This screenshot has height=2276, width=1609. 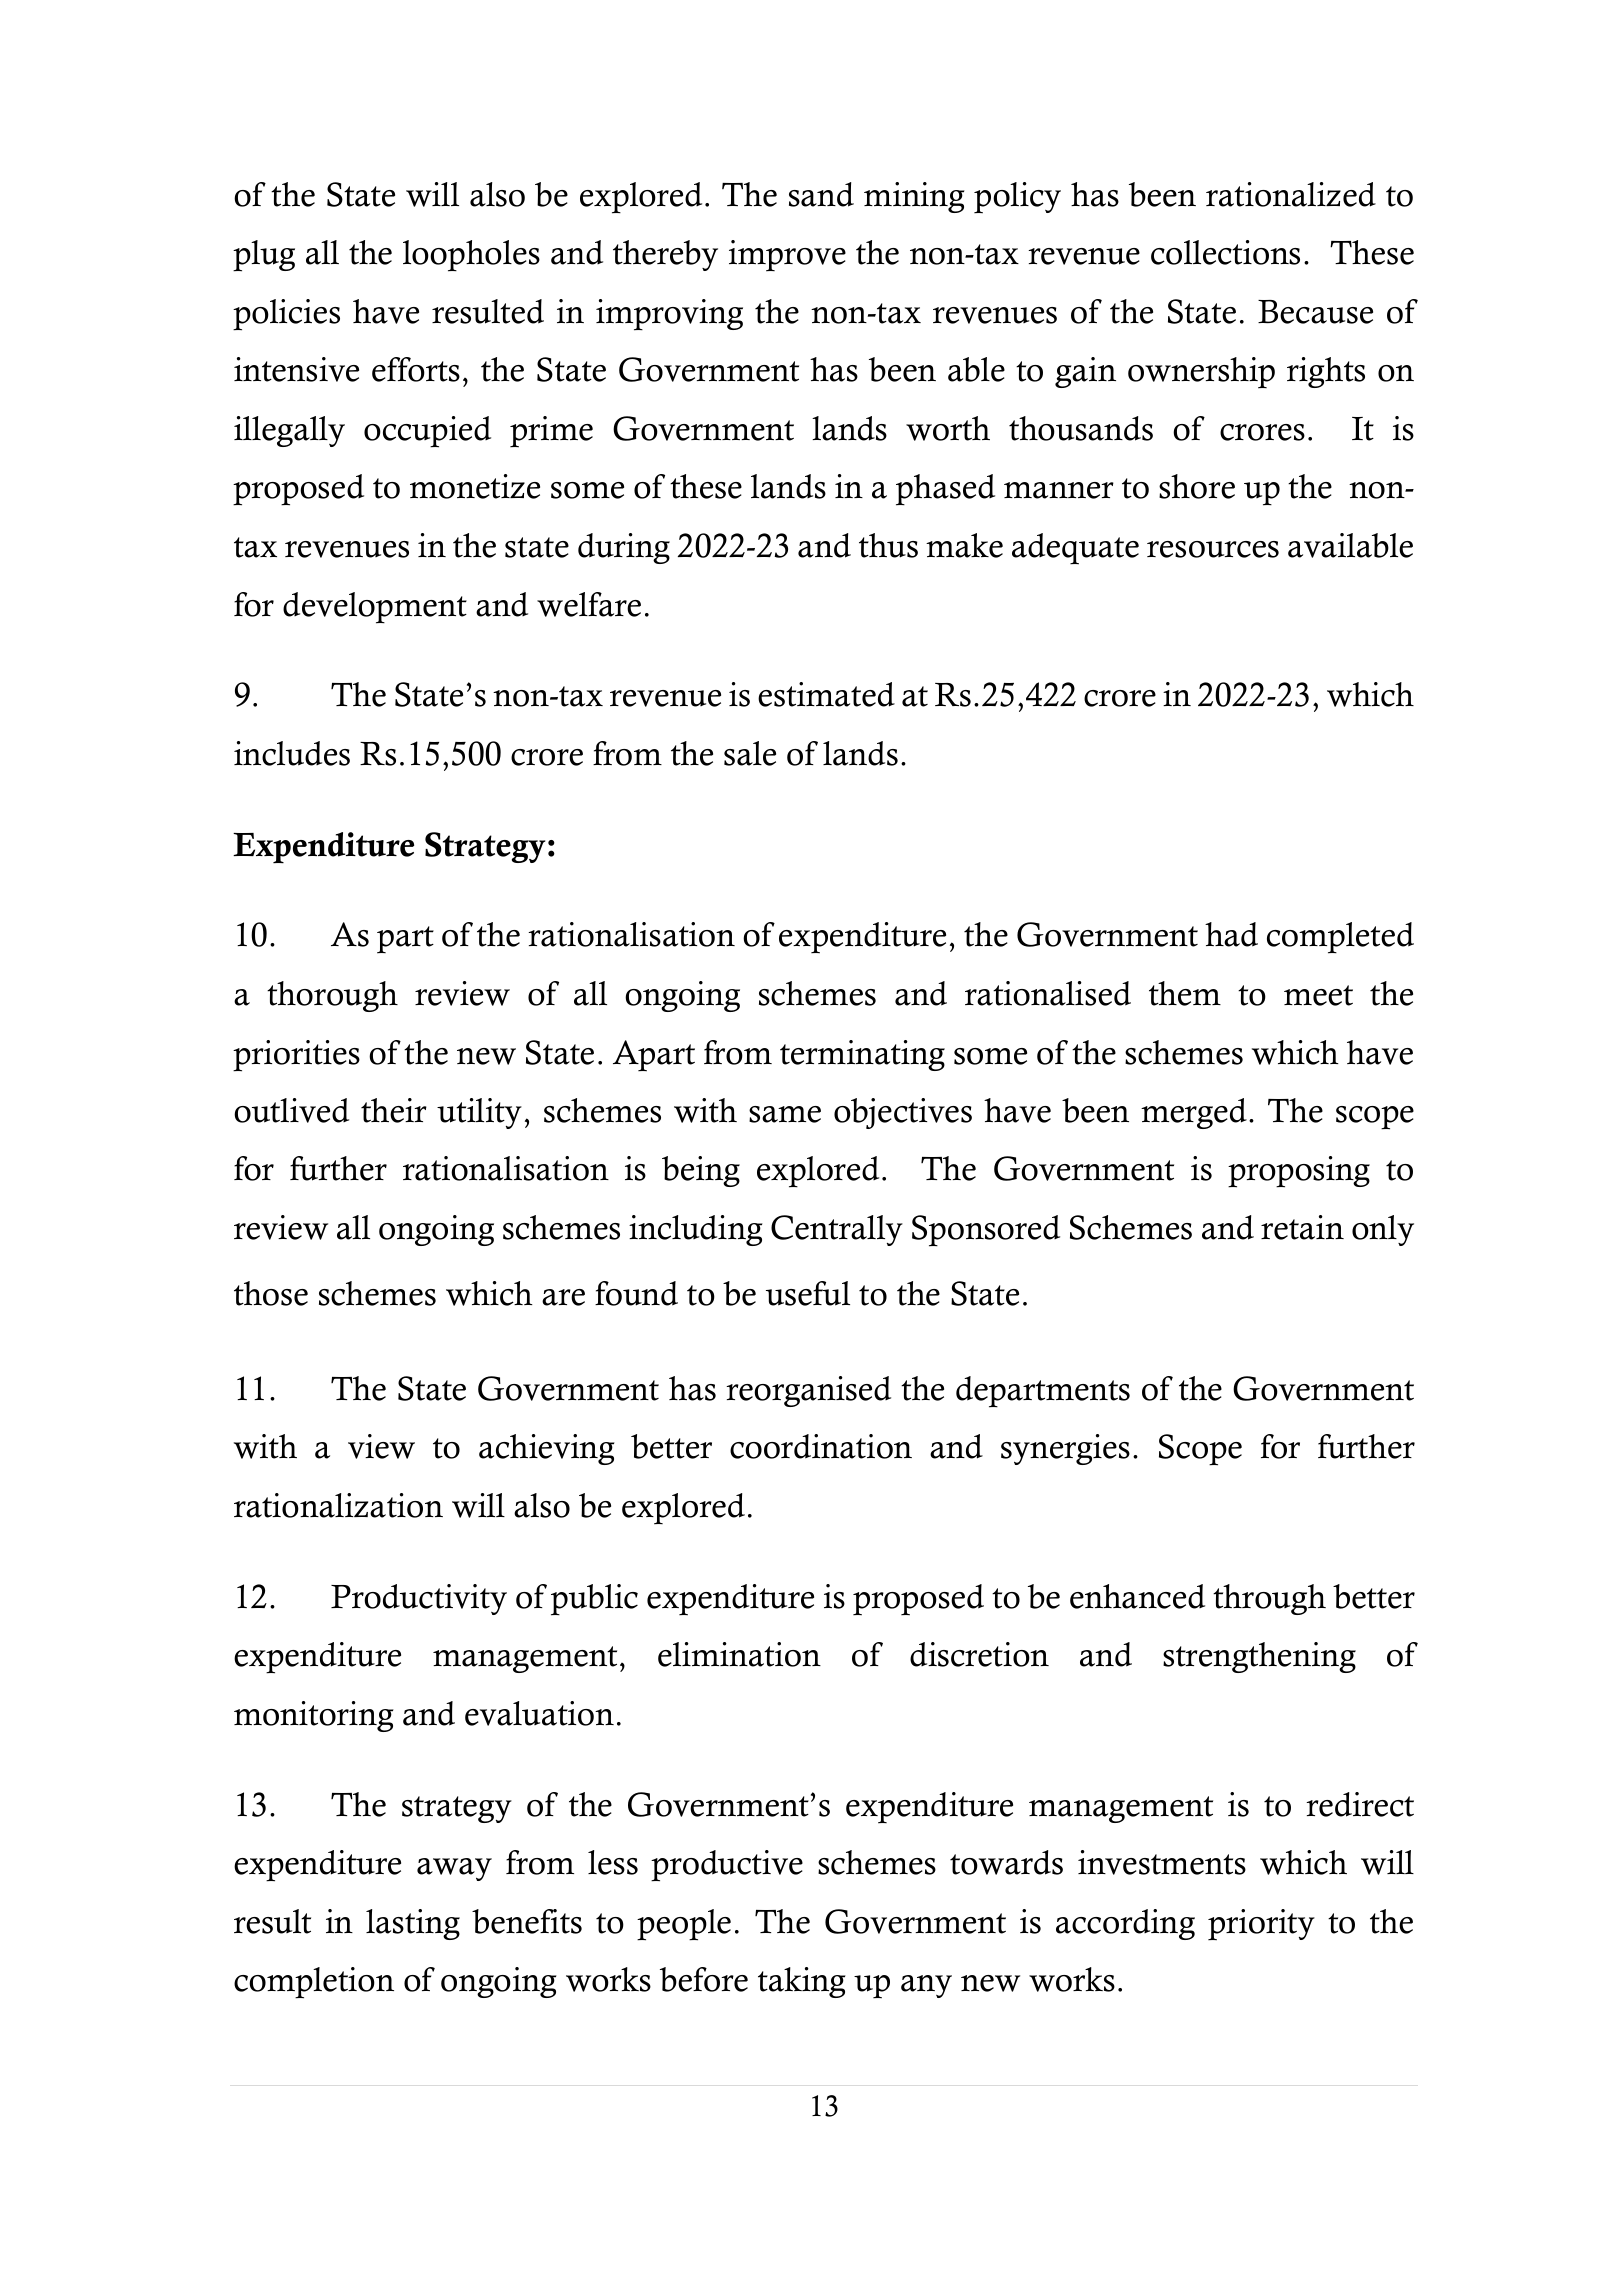 What do you see at coordinates (413, 1924) in the screenshot?
I see `lasting` at bounding box center [413, 1924].
